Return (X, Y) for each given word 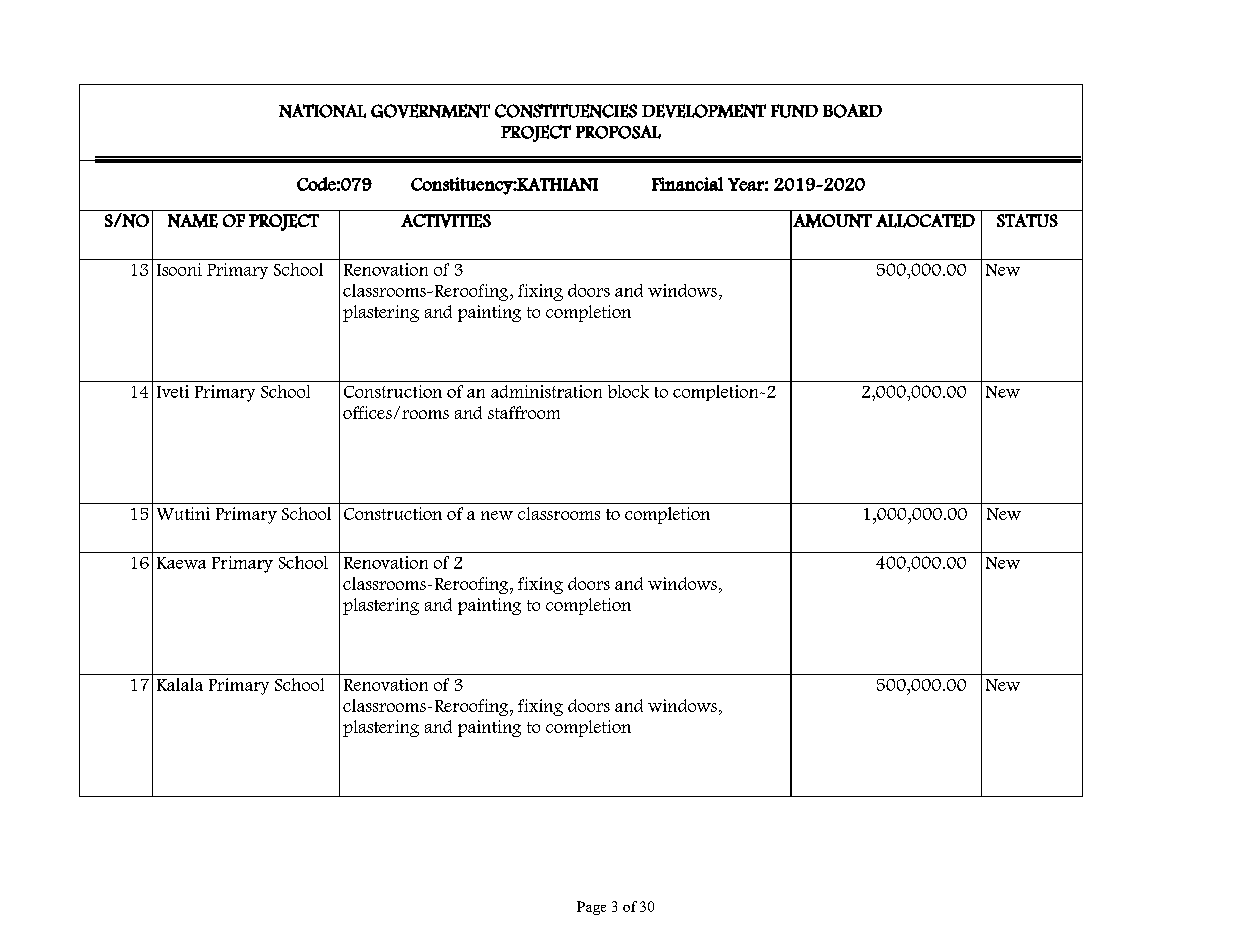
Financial (687, 184)
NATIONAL (322, 111)
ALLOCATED (925, 221)
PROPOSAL (618, 132)
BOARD (852, 111)
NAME (193, 221)
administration (546, 391)
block (628, 391)
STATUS (1027, 220)
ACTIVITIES (446, 221)
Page (591, 908)
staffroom (524, 412)
